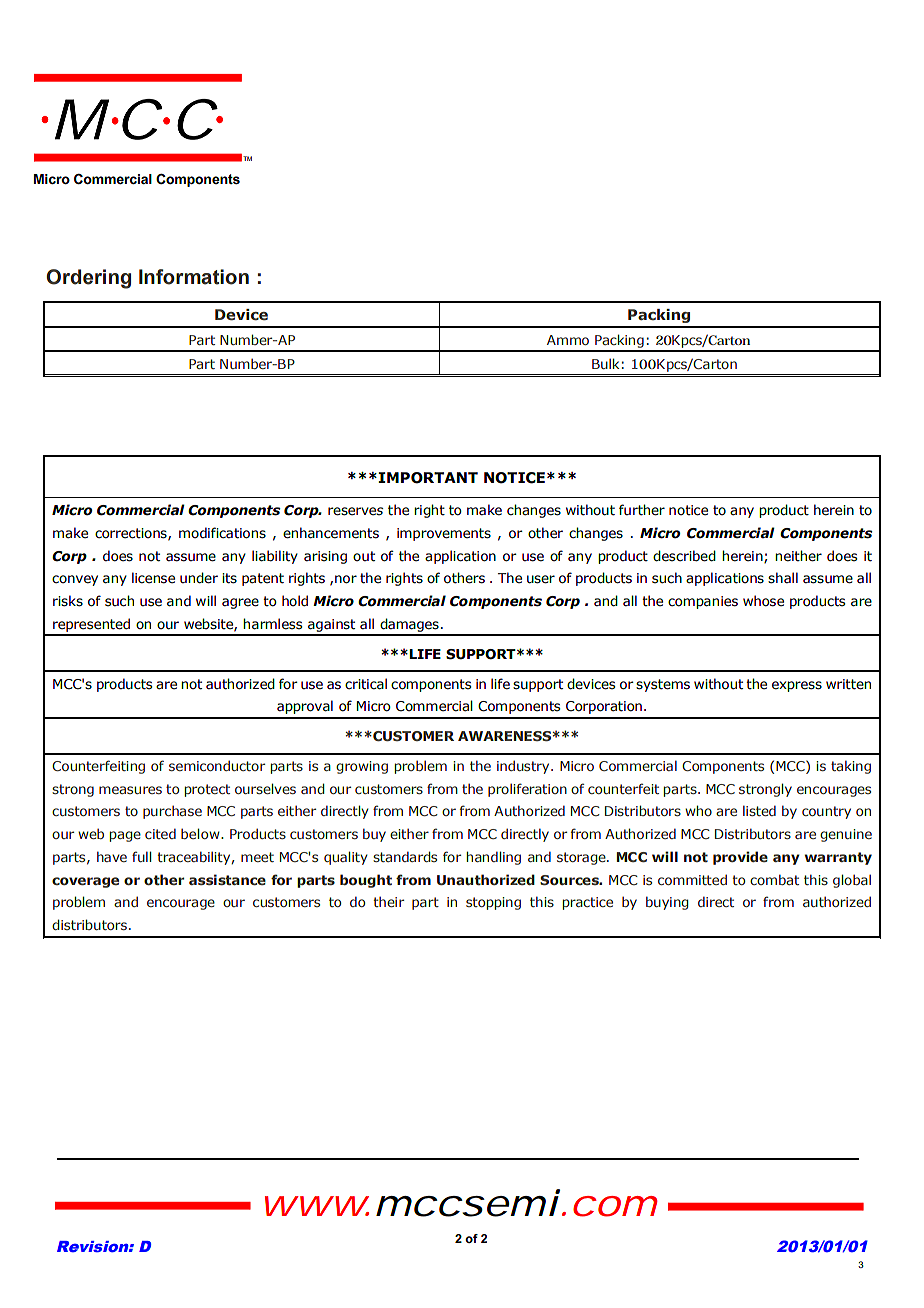  Describe the element at coordinates (568, 340) in the image. I see `Ammo` at that location.
